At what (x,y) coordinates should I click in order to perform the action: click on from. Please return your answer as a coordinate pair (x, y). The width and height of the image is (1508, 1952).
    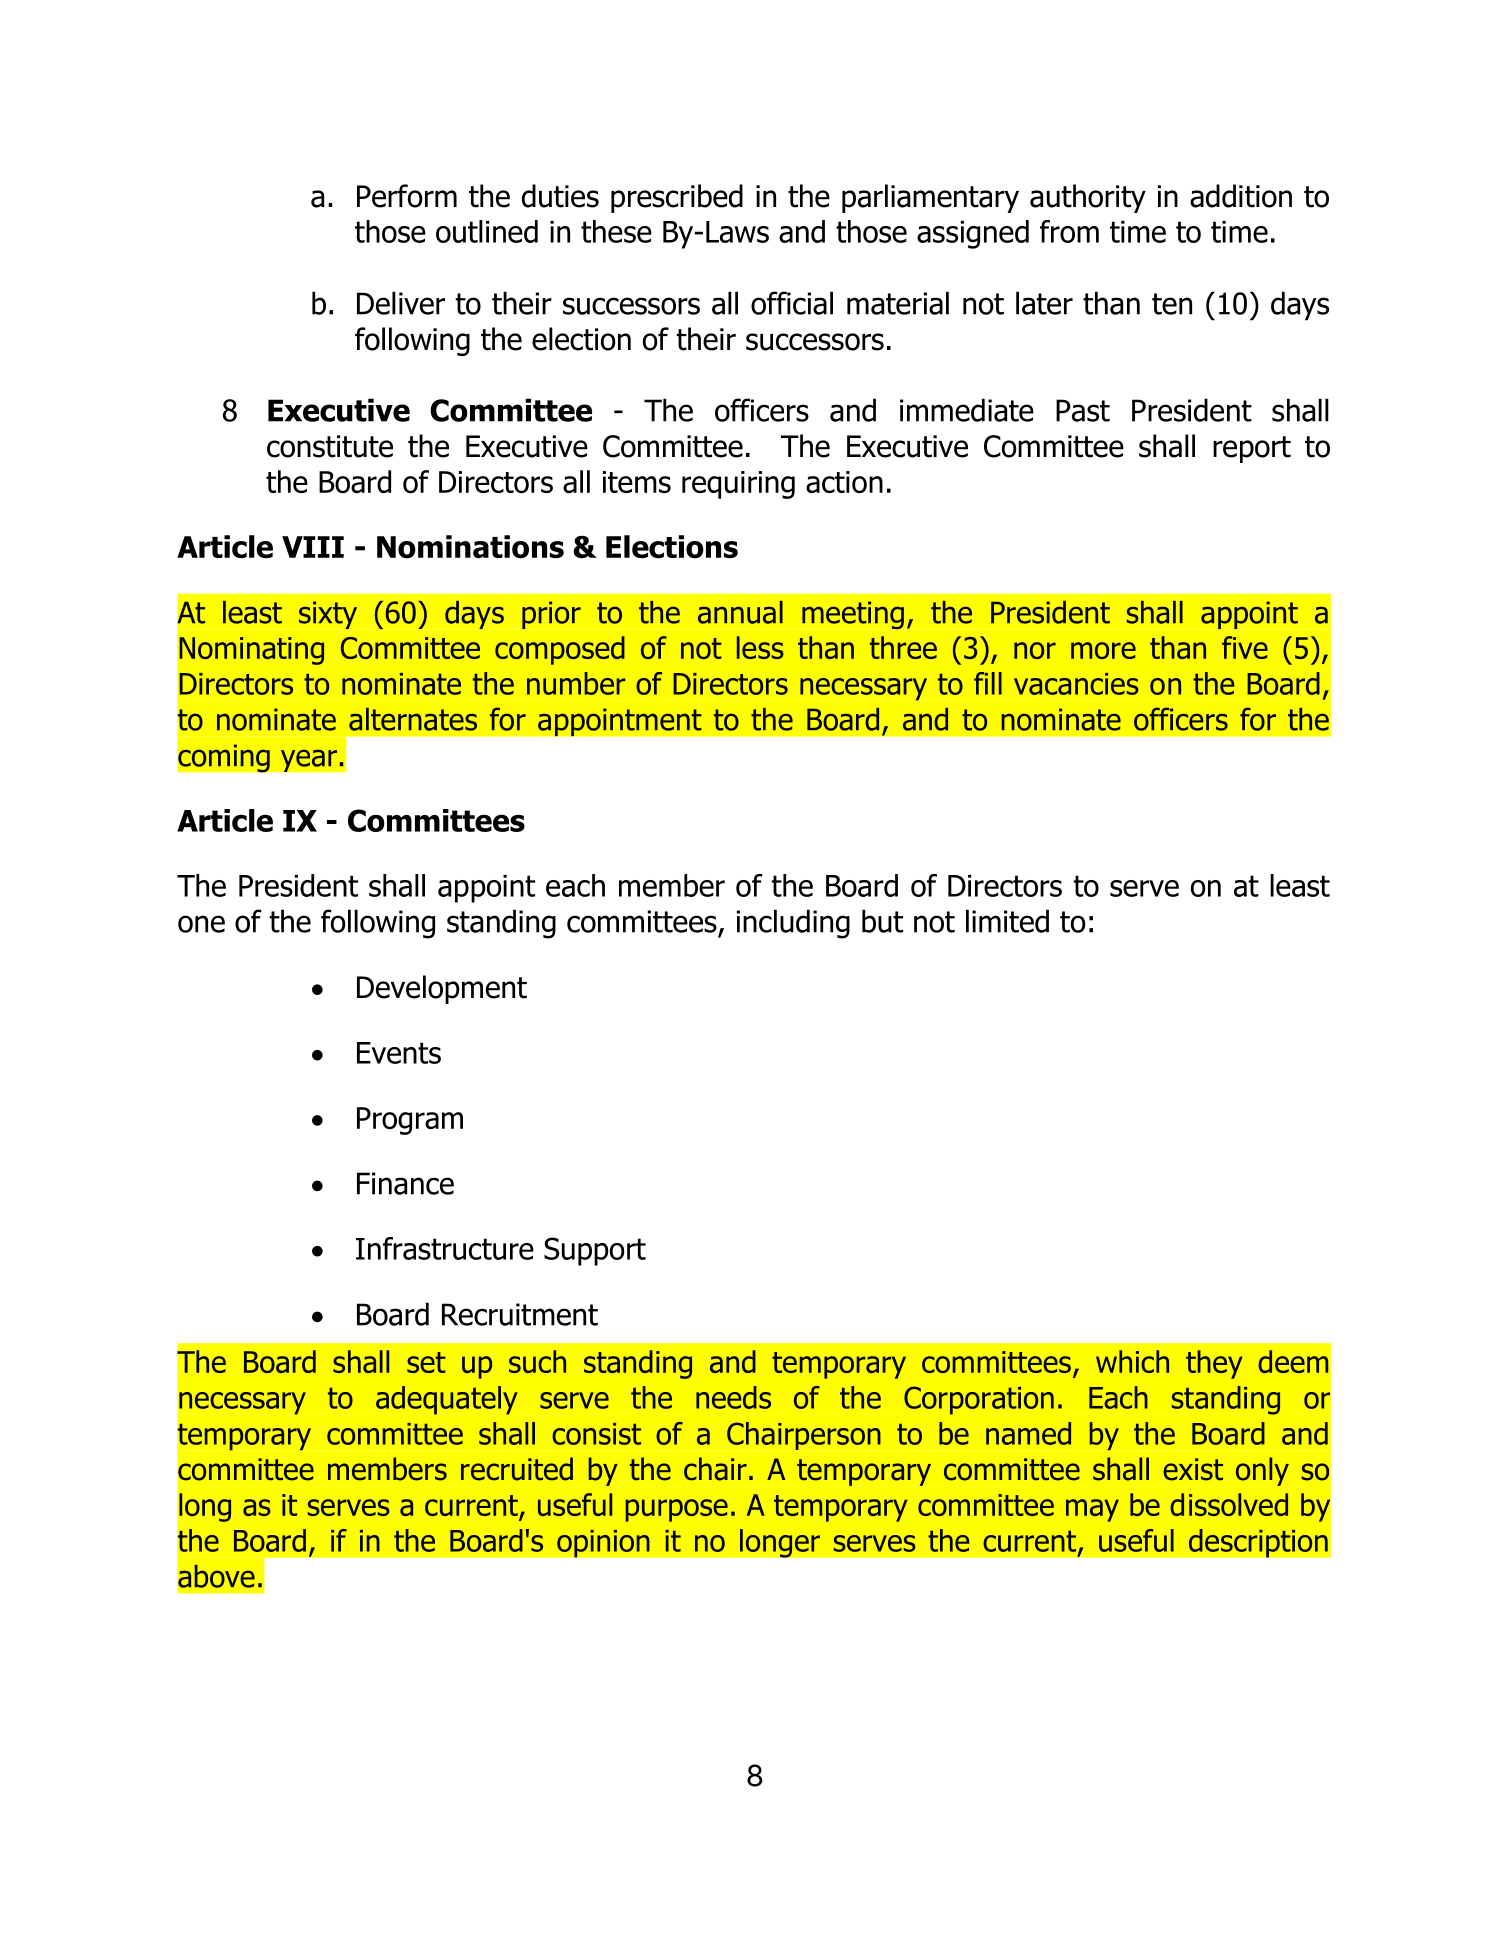
    Looking at the image, I should click on (1069, 231).
